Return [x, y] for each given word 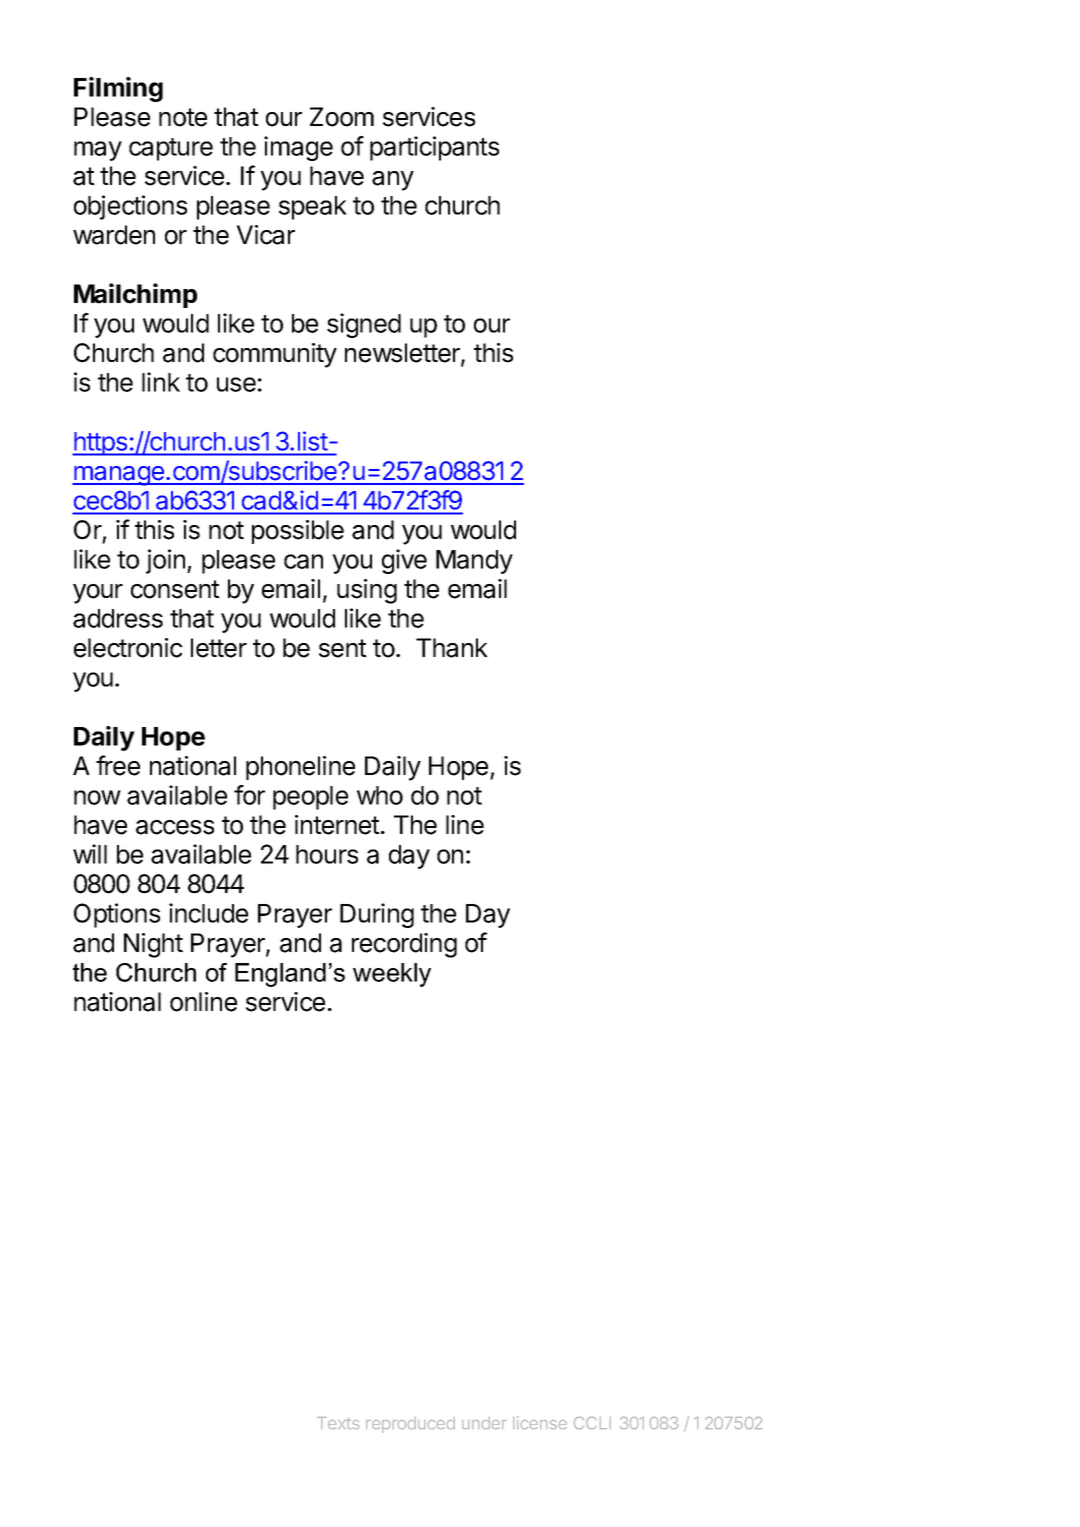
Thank [452, 648]
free [118, 765]
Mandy [474, 562]
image [298, 148]
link [161, 382]
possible [298, 532]
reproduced [410, 1425]
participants [434, 148]
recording [404, 945]
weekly [392, 975]
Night [153, 945]
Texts [338, 1423]
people [310, 798]
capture [171, 149]
